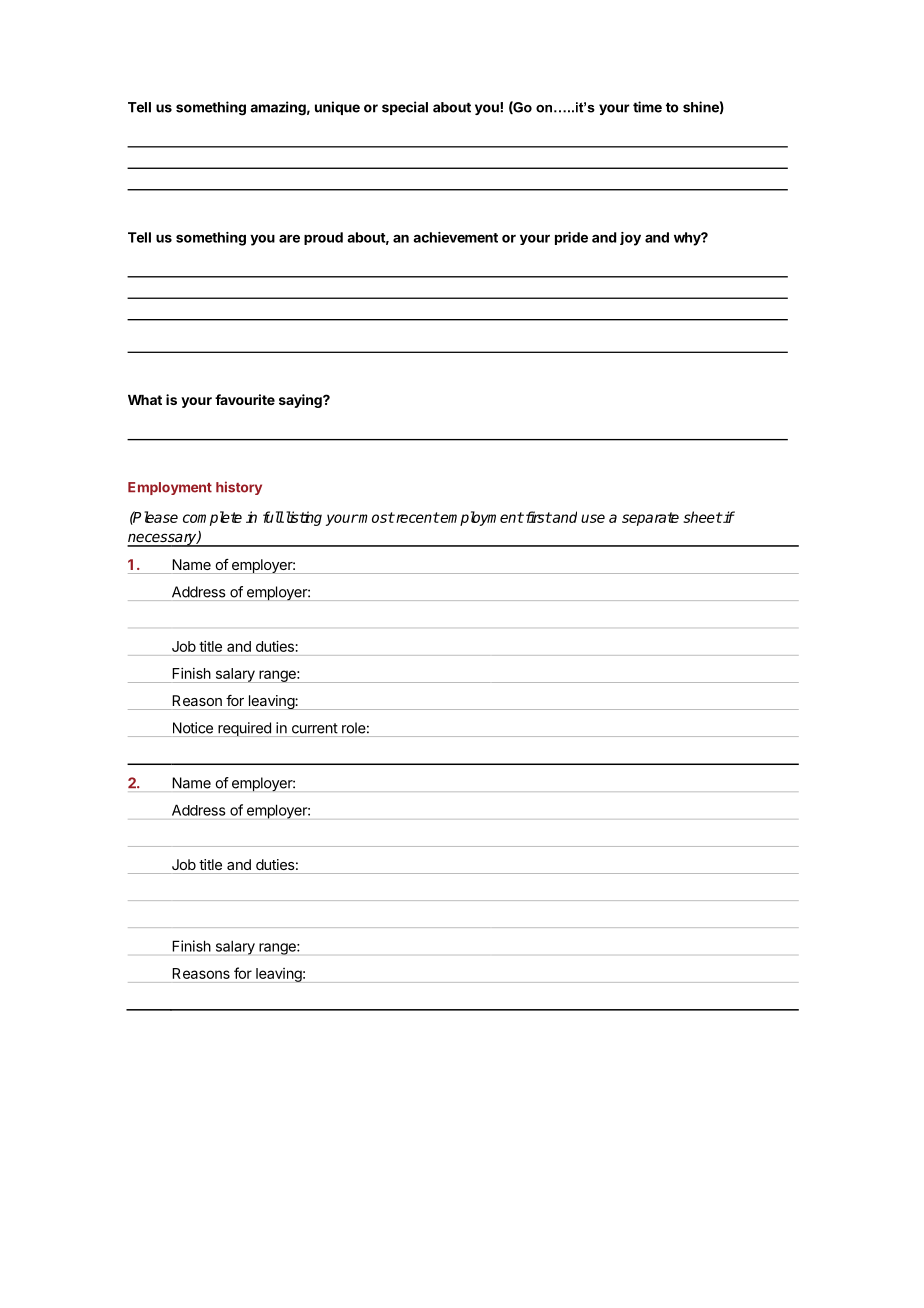 This document has height=1308, width=924. Describe the element at coordinates (193, 728) in the document. I see `Notice` at that location.
